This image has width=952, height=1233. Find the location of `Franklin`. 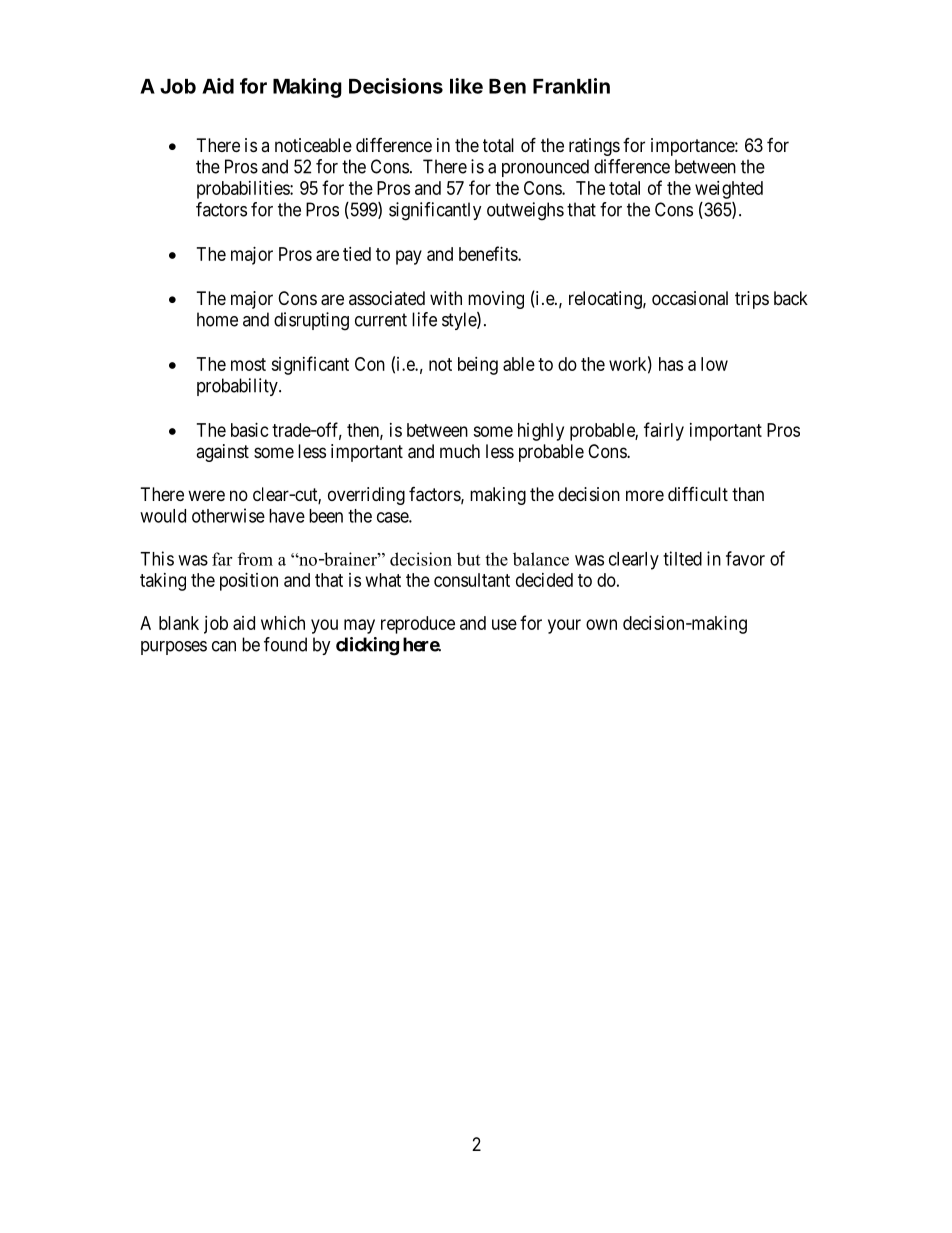

Franklin is located at coordinates (571, 86).
